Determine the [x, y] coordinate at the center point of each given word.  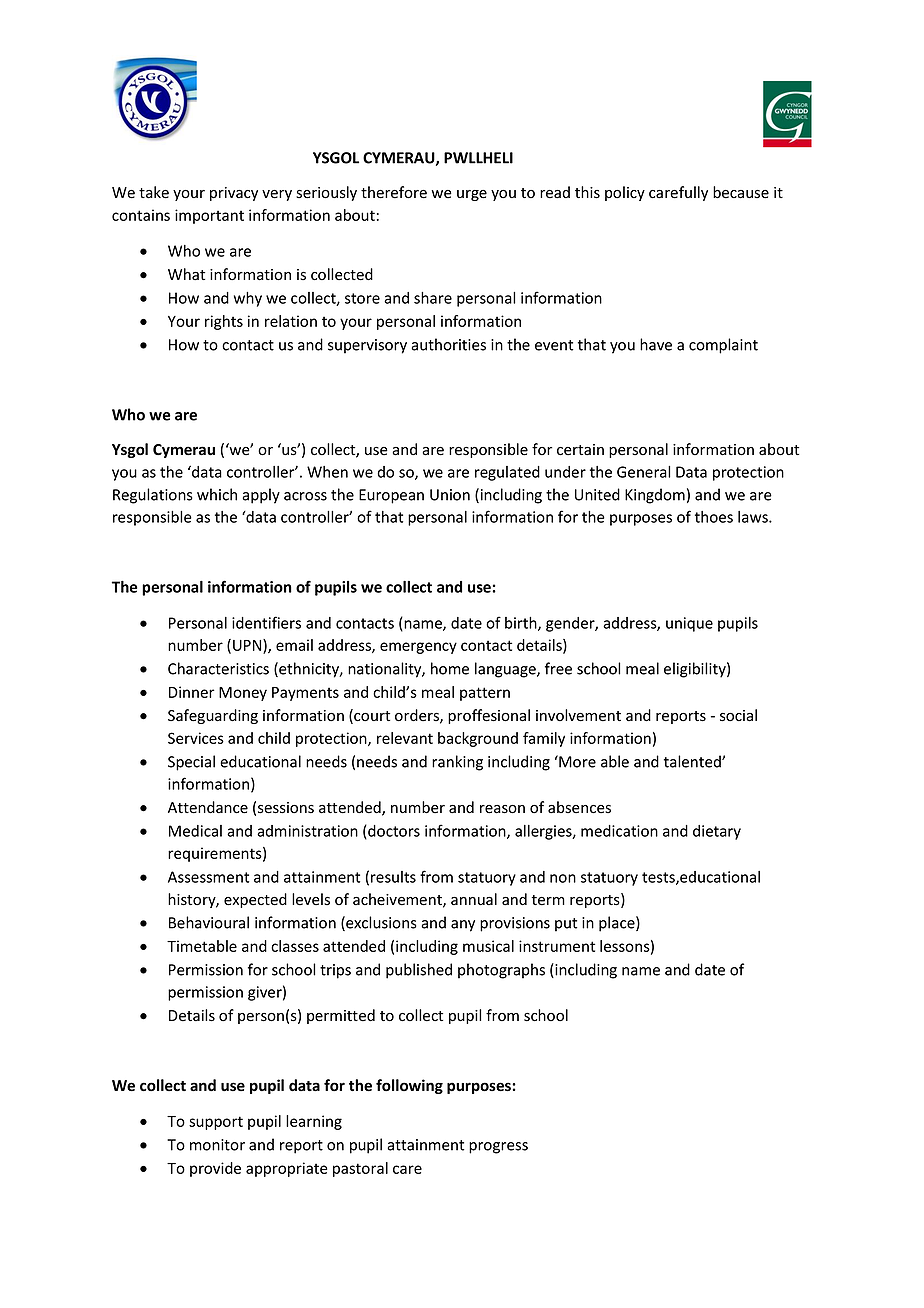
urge [472, 195]
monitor [217, 1145]
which [217, 494]
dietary [717, 832]
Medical [195, 831]
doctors [393, 832]
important [209, 216]
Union [450, 495]
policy [625, 193]
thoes [714, 517]
